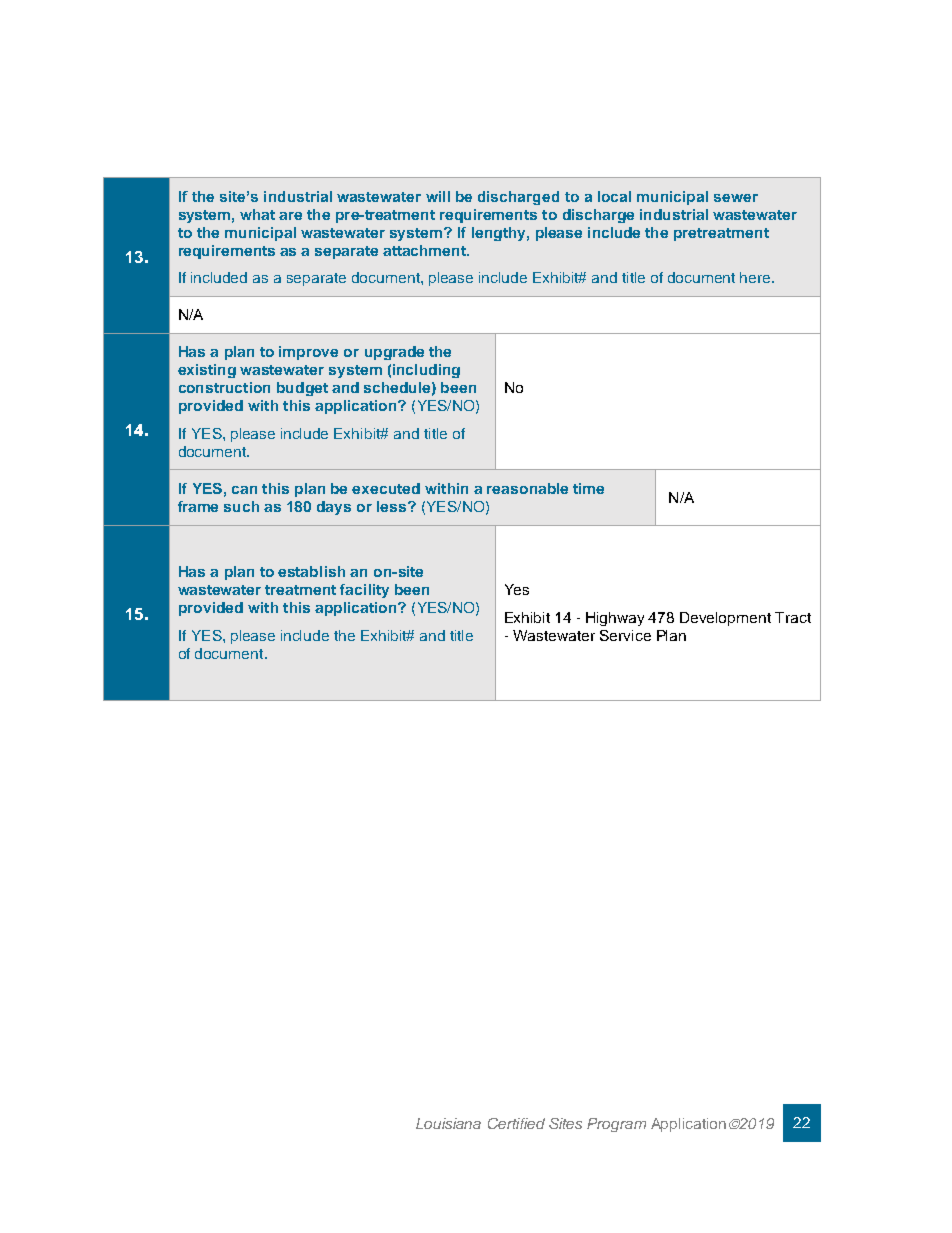 The height and width of the screenshot is (1233, 952). Describe the element at coordinates (448, 1123) in the screenshot. I see `Louisiana` at that location.
